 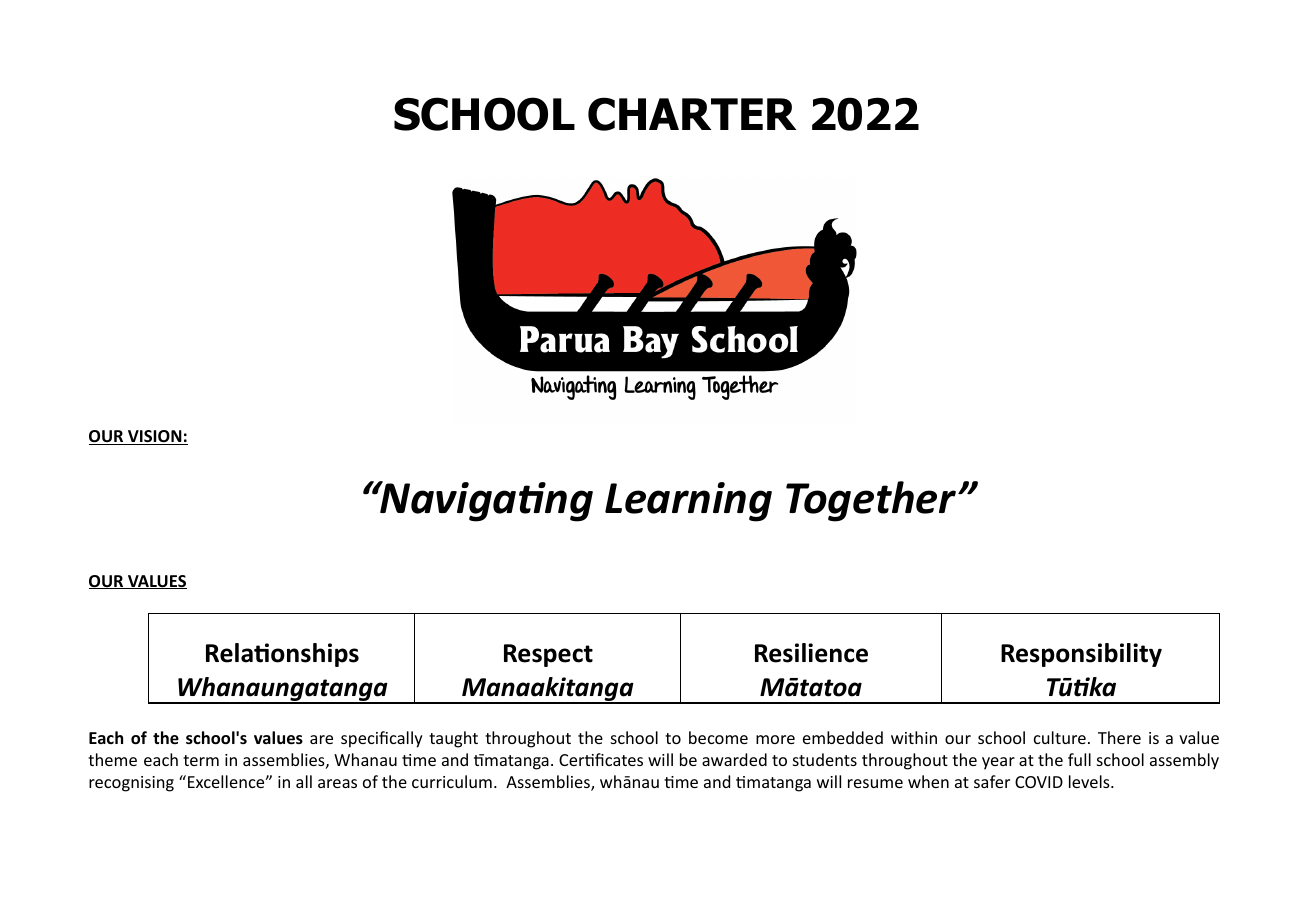 What do you see at coordinates (734, 759) in the screenshot?
I see `awarded` at bounding box center [734, 759].
